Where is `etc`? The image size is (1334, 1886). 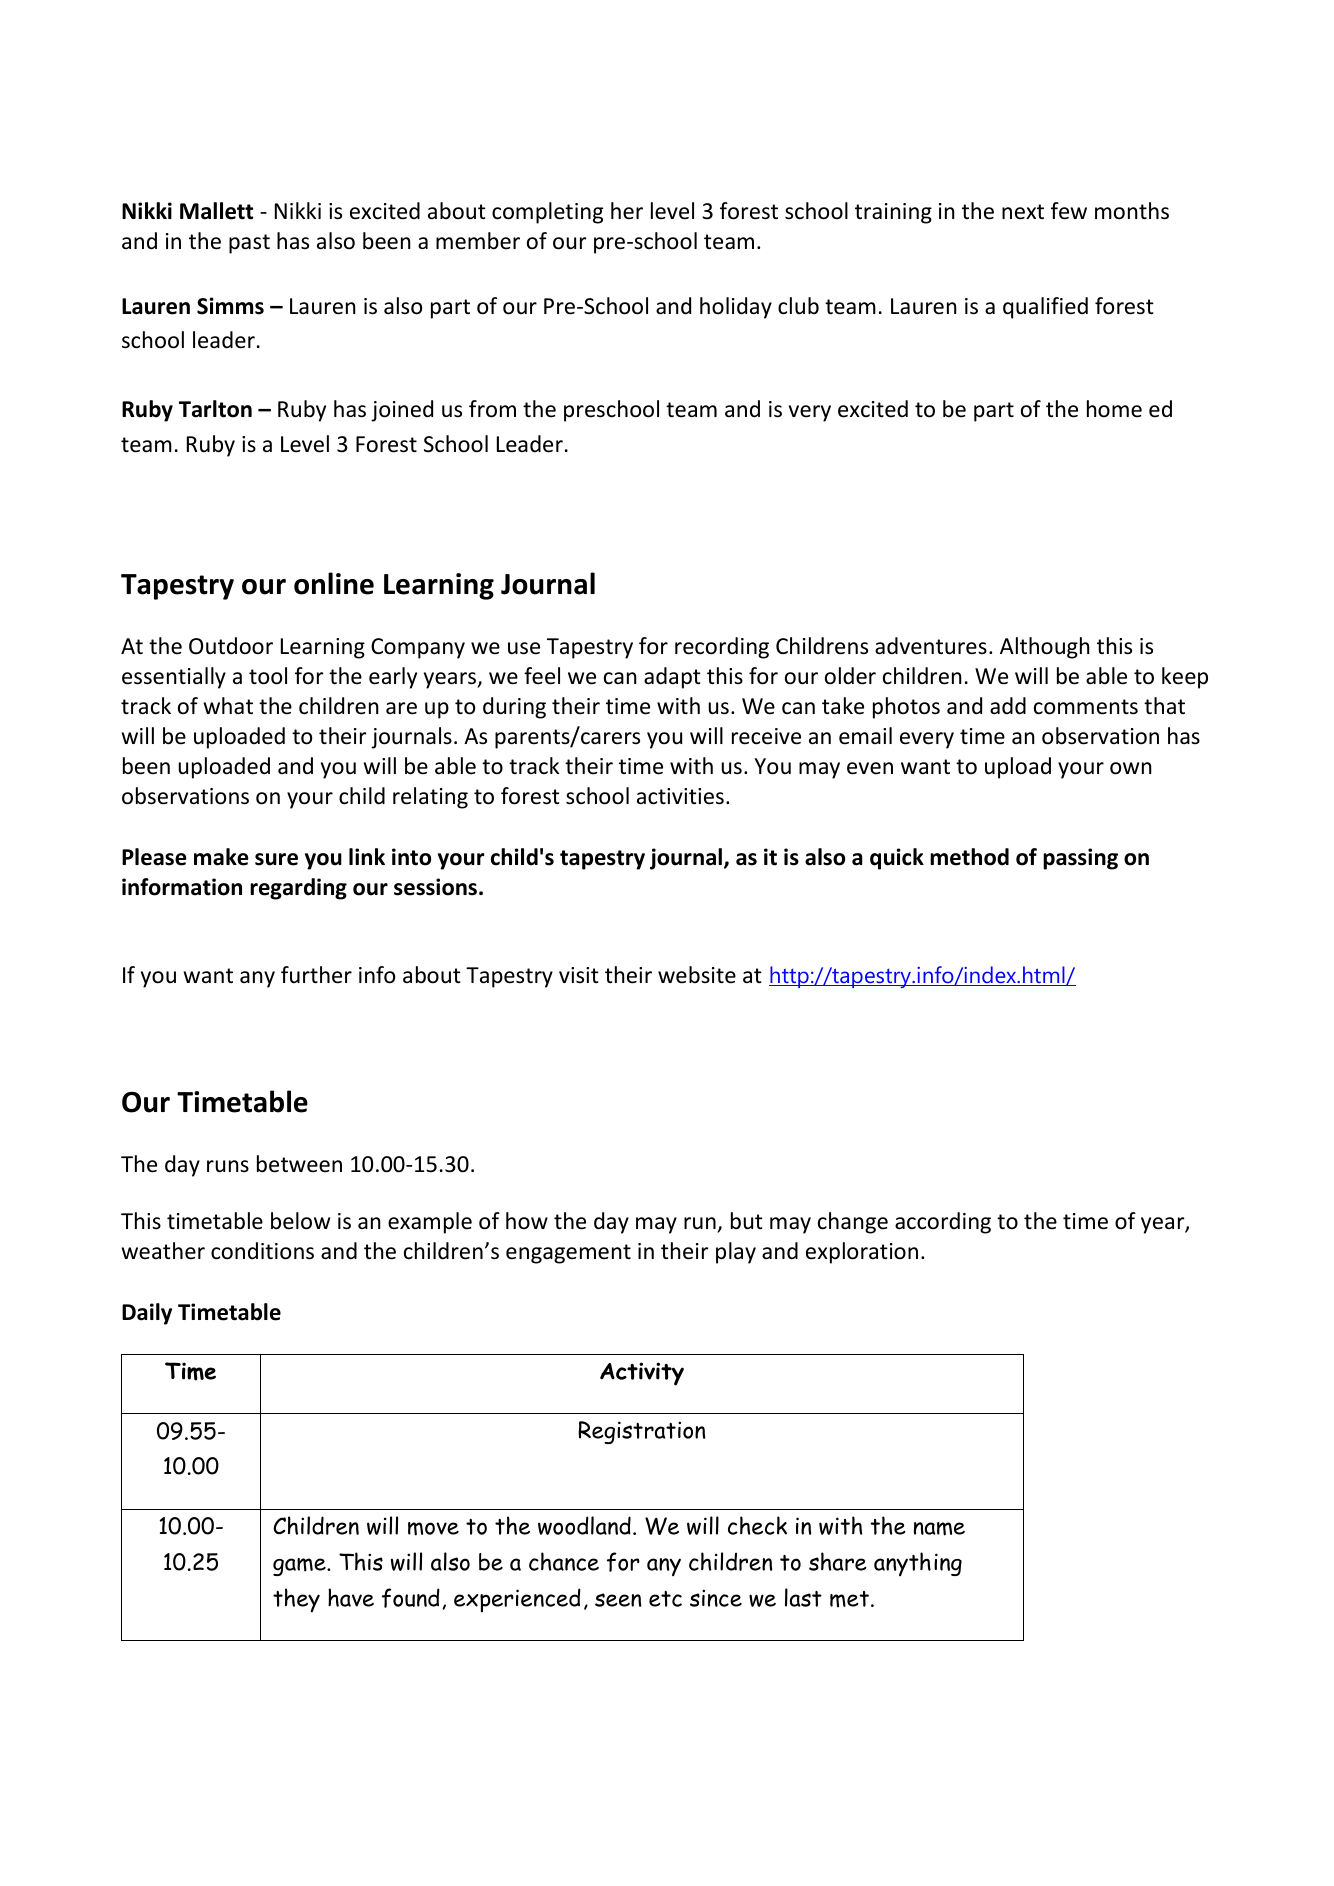 etc is located at coordinates (665, 1599).
